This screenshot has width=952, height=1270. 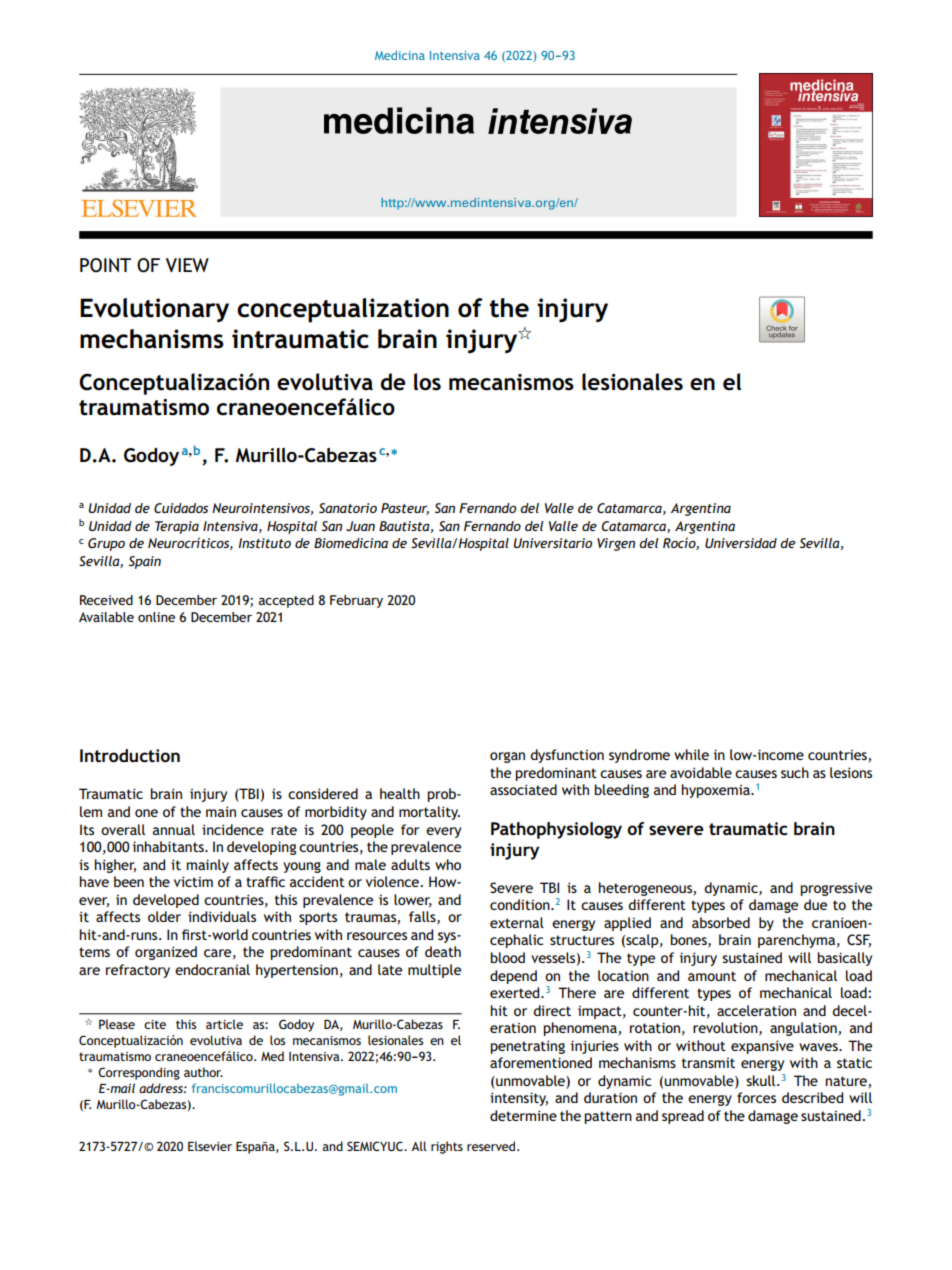 I want to click on older, so click(x=164, y=916).
